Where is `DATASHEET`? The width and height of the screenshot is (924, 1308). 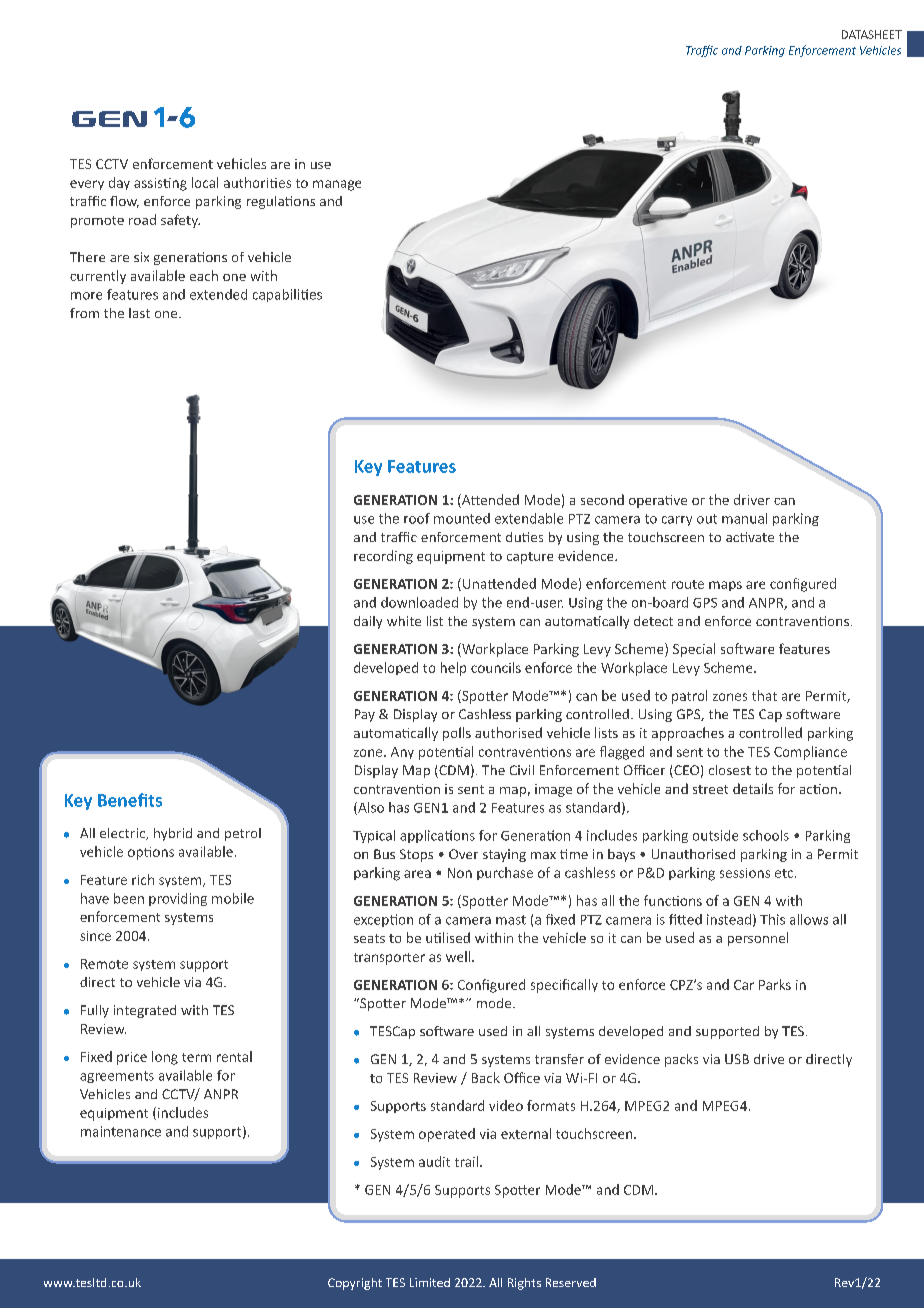 DATASHEET is located at coordinates (872, 34).
